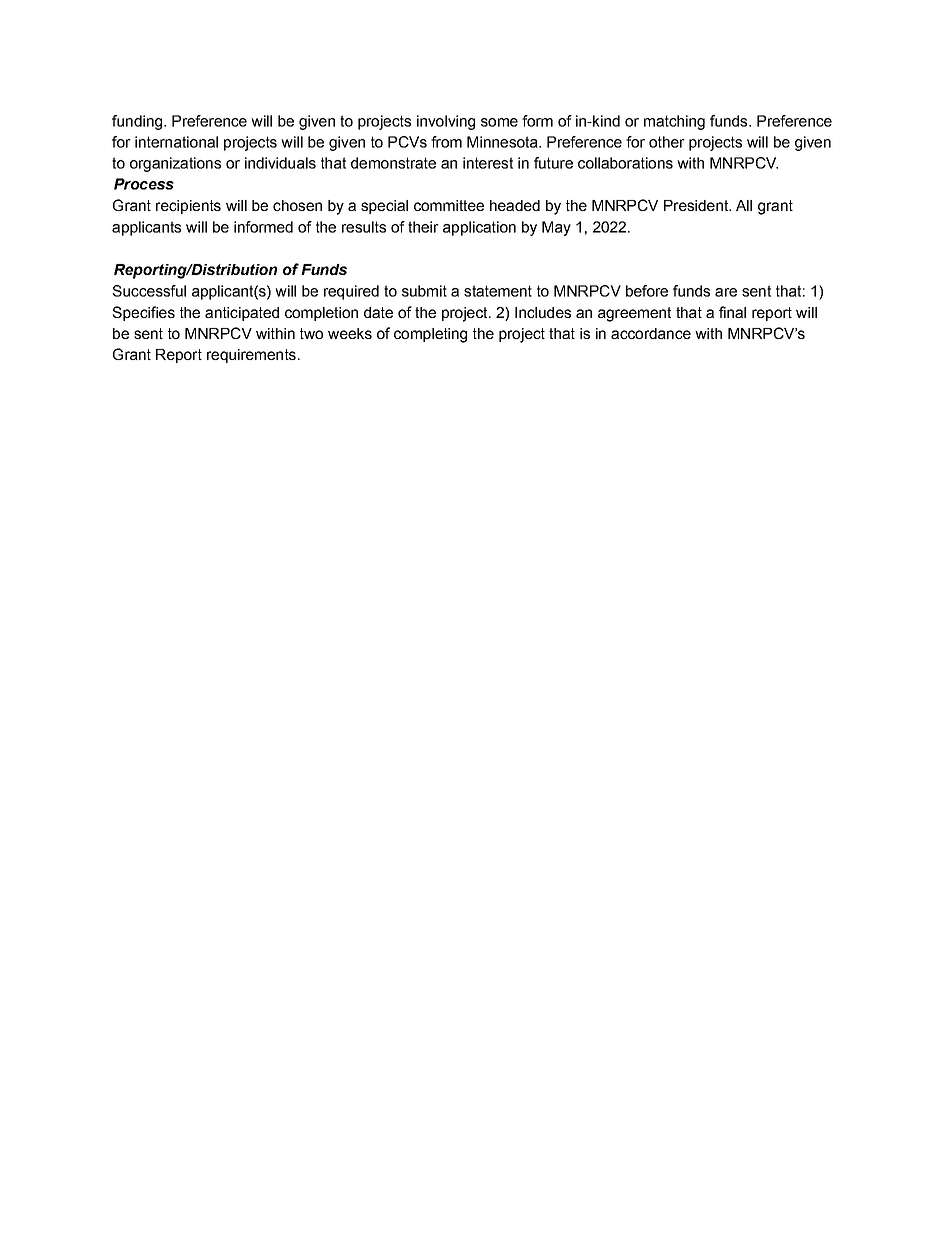 This document has height=1233, width=952. What do you see at coordinates (423, 227) in the document?
I see `their` at bounding box center [423, 227].
